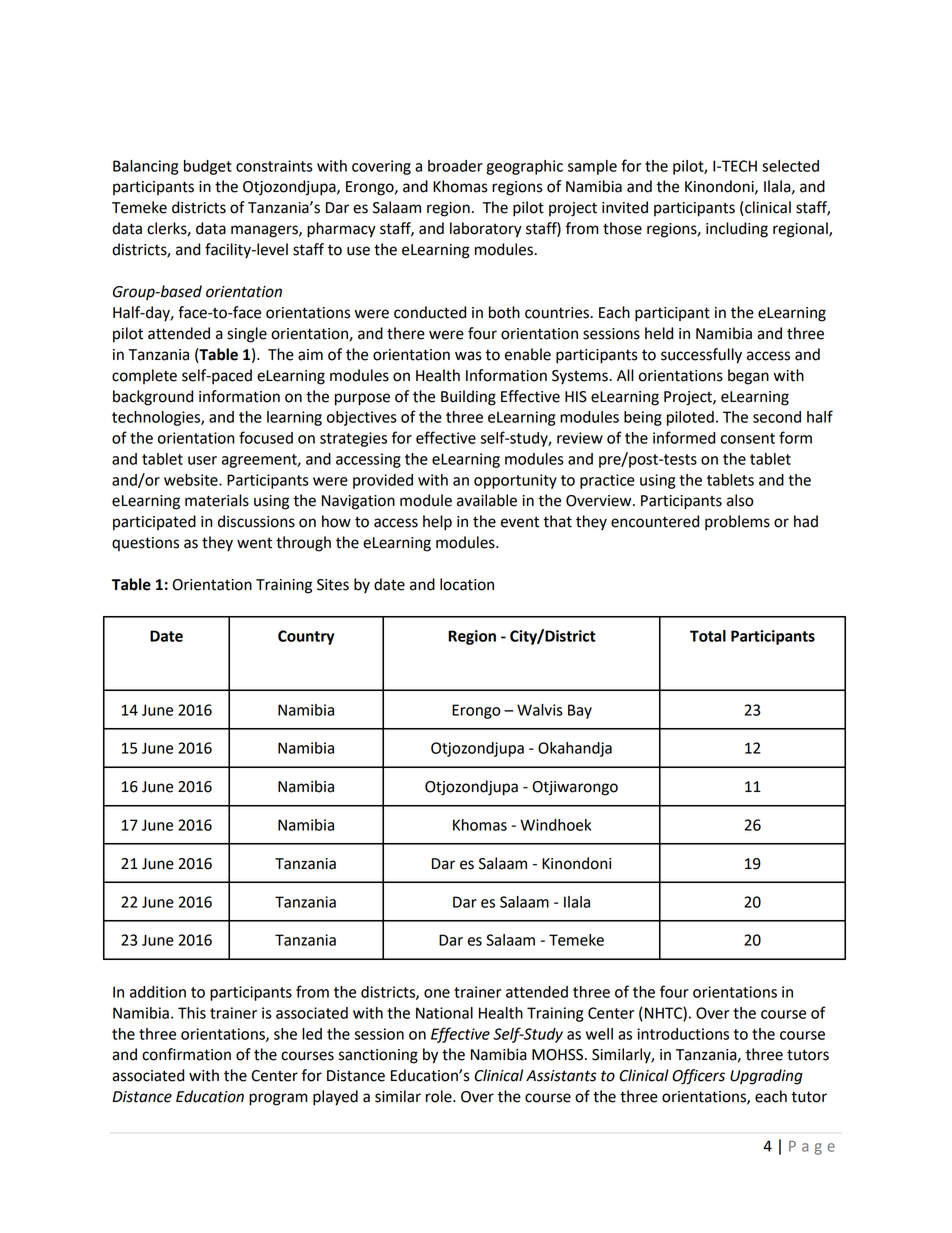 The width and height of the screenshot is (952, 1233). I want to click on role, so click(440, 1096).
